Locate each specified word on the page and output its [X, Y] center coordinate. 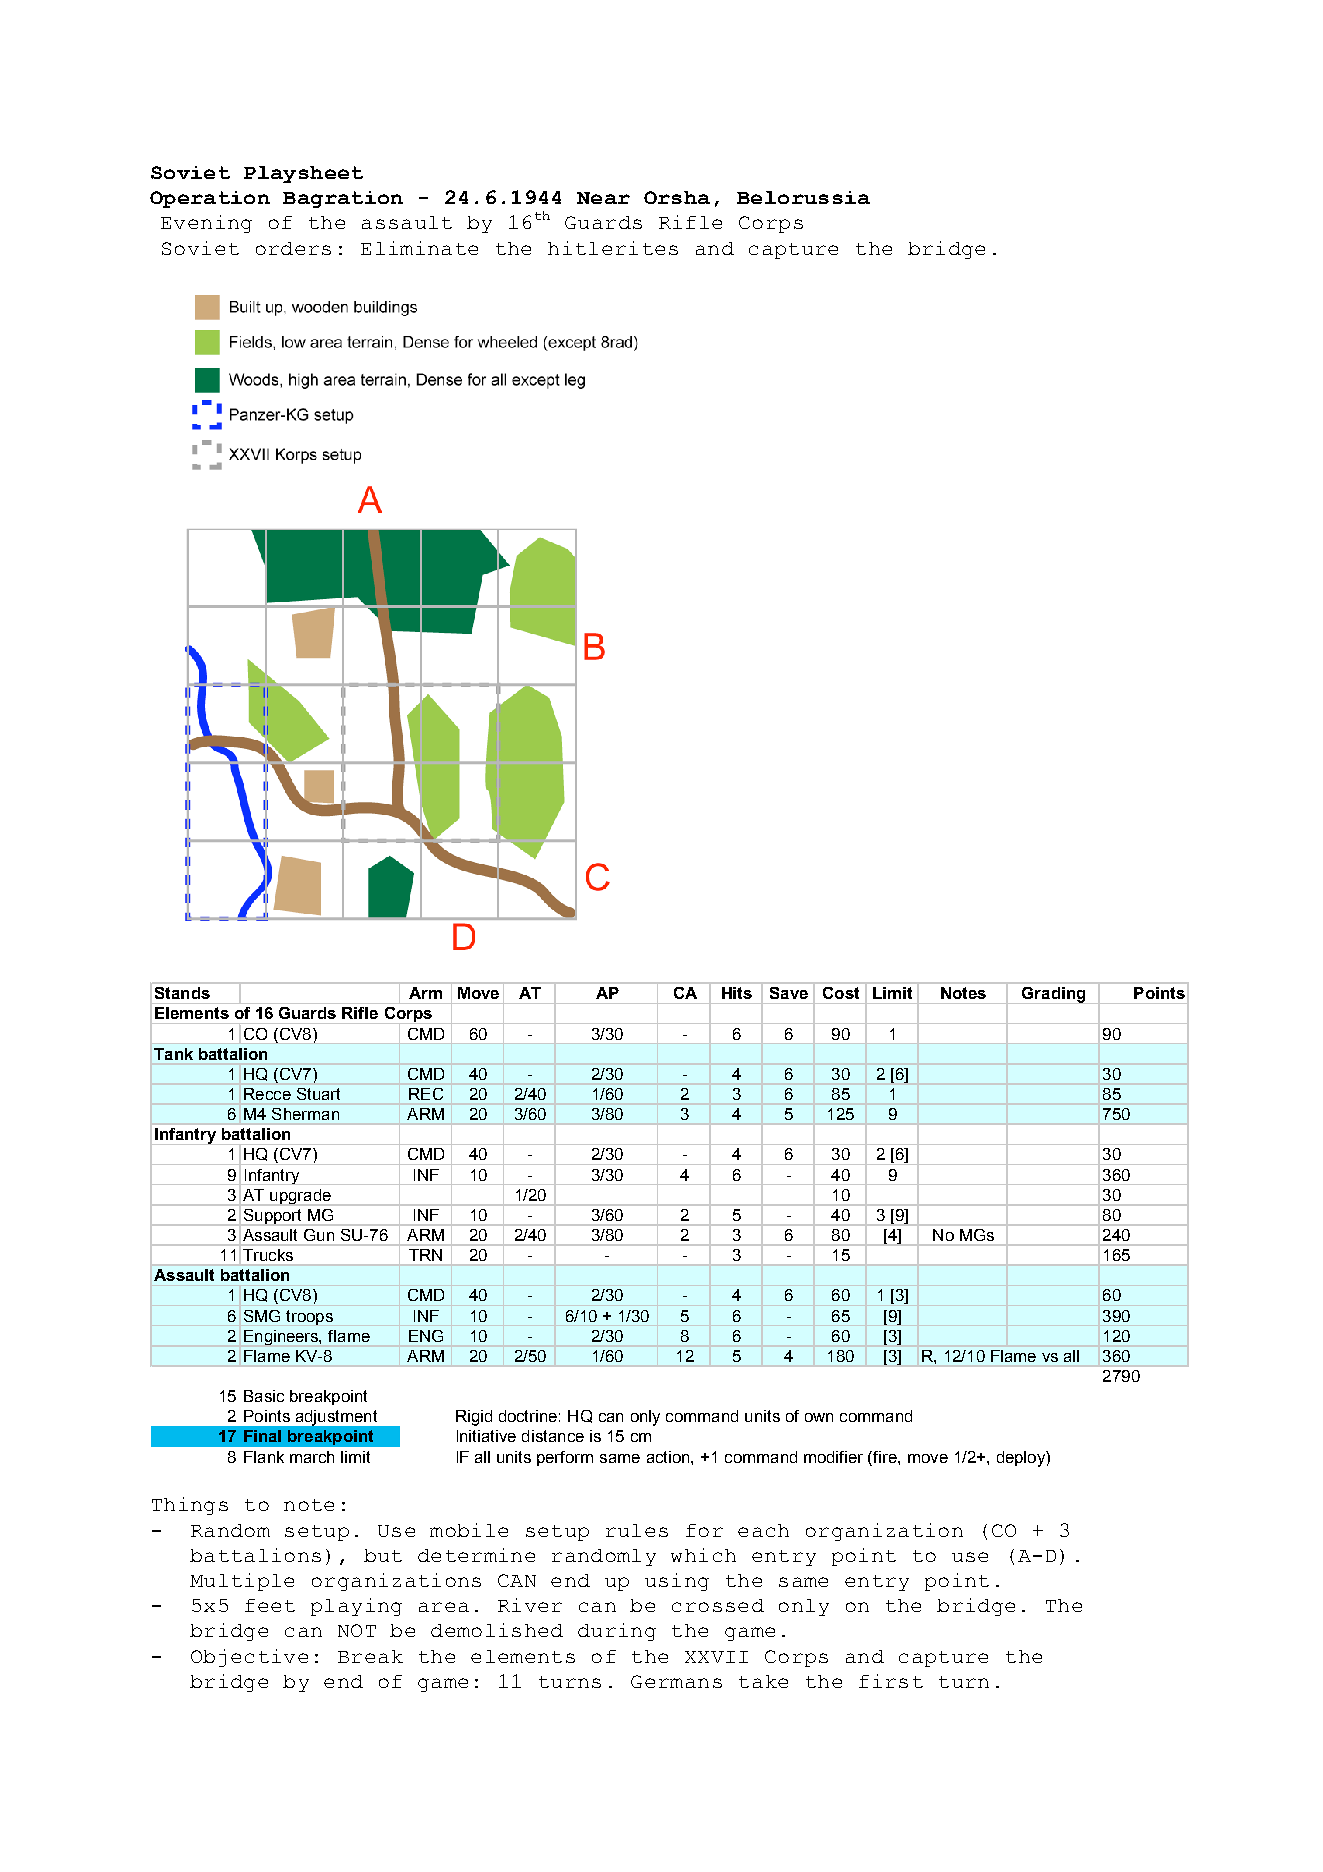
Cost [841, 993]
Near [603, 198]
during [617, 1632]
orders [293, 248]
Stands [182, 993]
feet [270, 1605]
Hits [737, 993]
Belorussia [803, 197]
